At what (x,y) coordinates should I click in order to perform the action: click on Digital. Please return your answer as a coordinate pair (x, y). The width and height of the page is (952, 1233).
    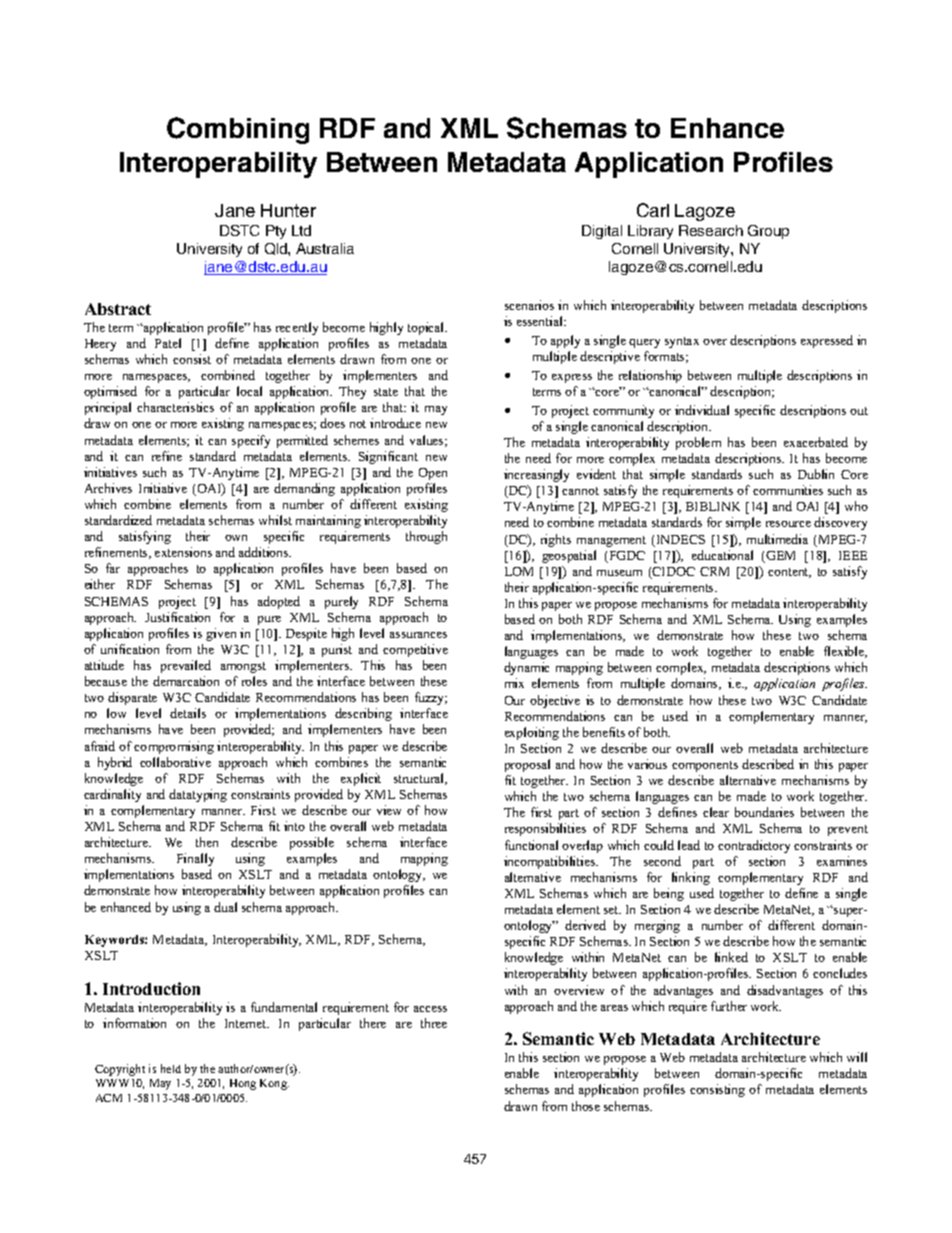
    Looking at the image, I should click on (602, 232).
